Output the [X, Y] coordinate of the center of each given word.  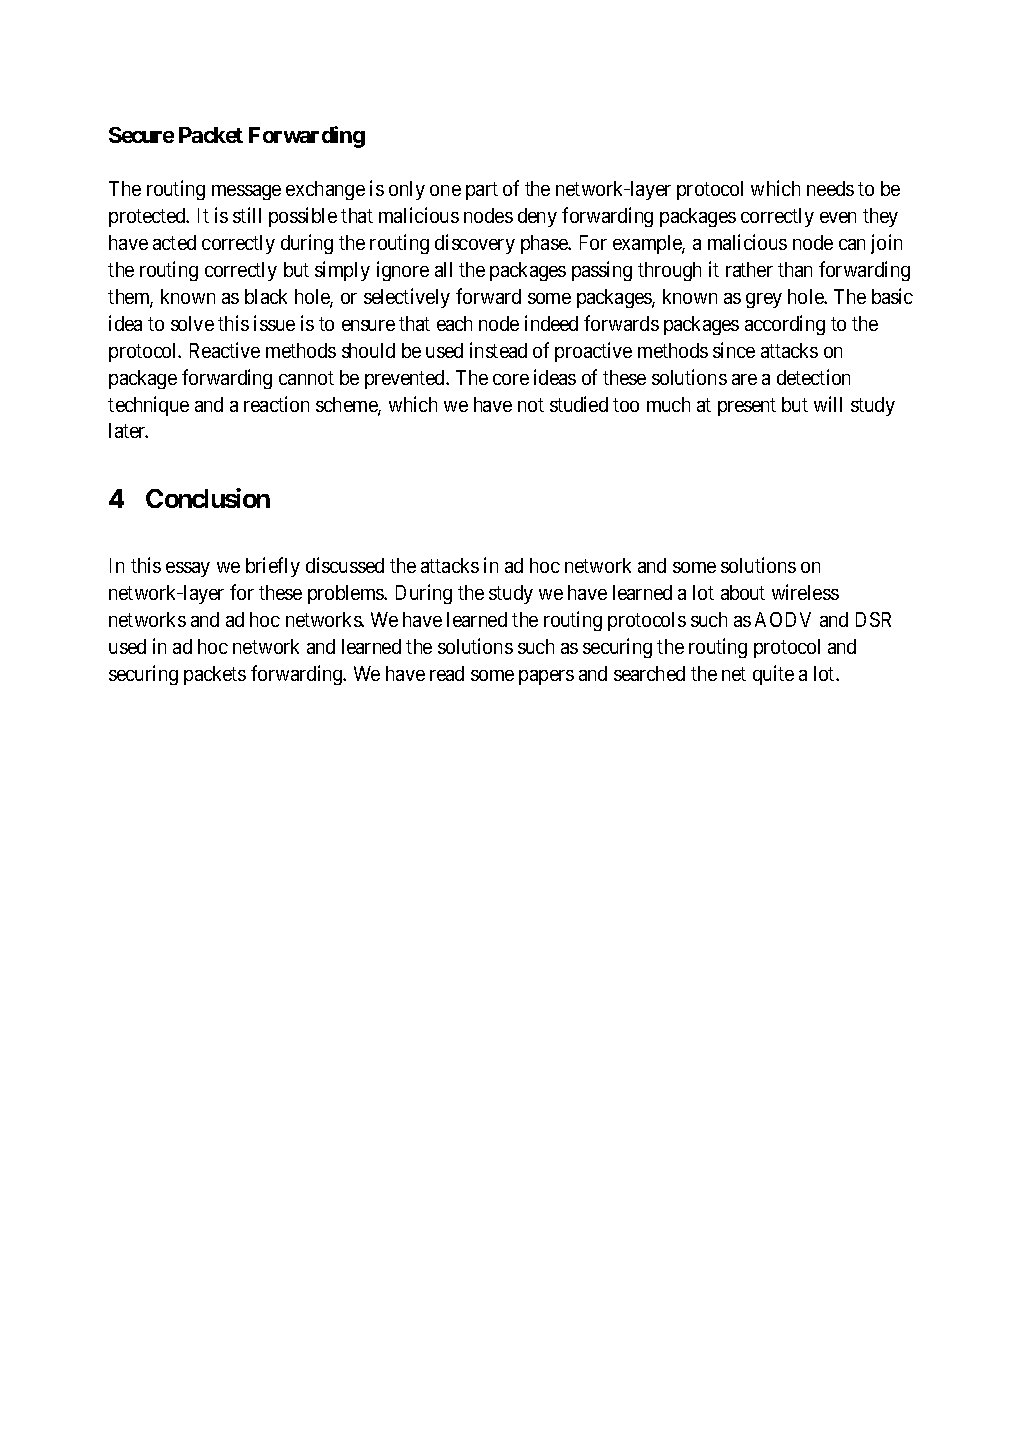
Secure [141, 135]
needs [830, 188]
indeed [551, 323]
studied [579, 404]
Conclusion [208, 498]
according [785, 325]
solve [192, 323]
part [482, 191]
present [747, 407]
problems [346, 594]
